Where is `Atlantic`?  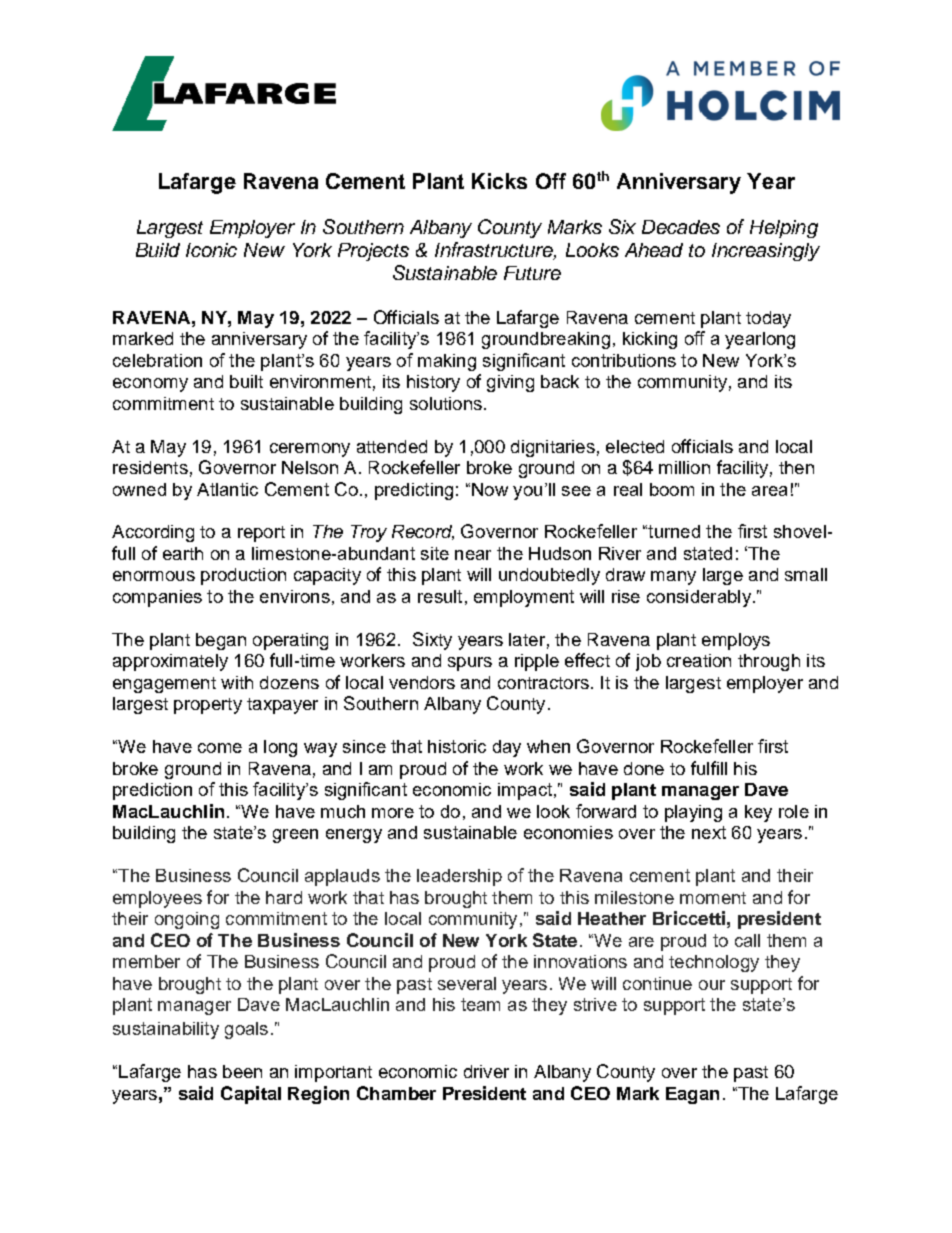
Atlantic is located at coordinates (227, 489).
